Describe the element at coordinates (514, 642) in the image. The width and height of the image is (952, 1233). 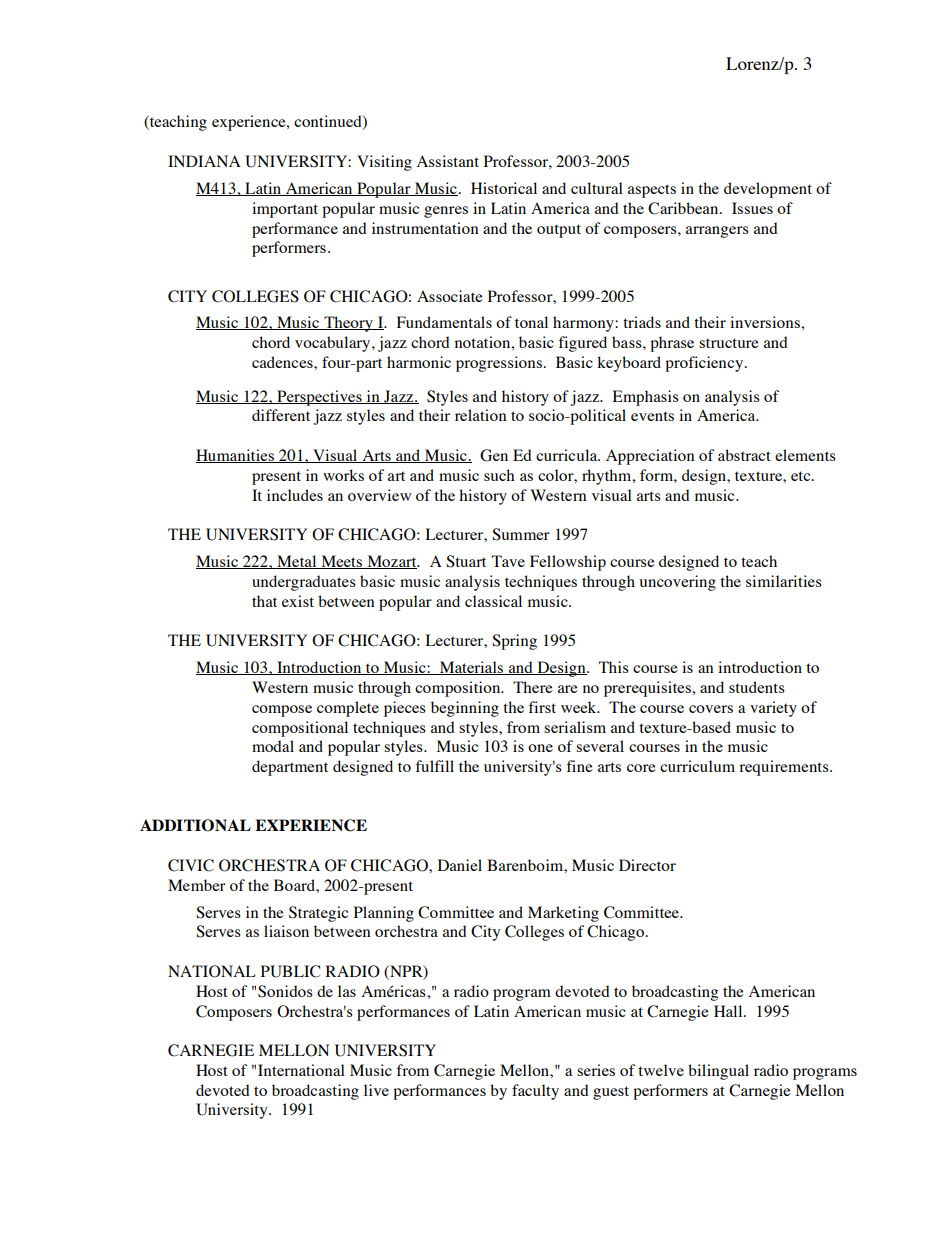
I see `Spring` at that location.
